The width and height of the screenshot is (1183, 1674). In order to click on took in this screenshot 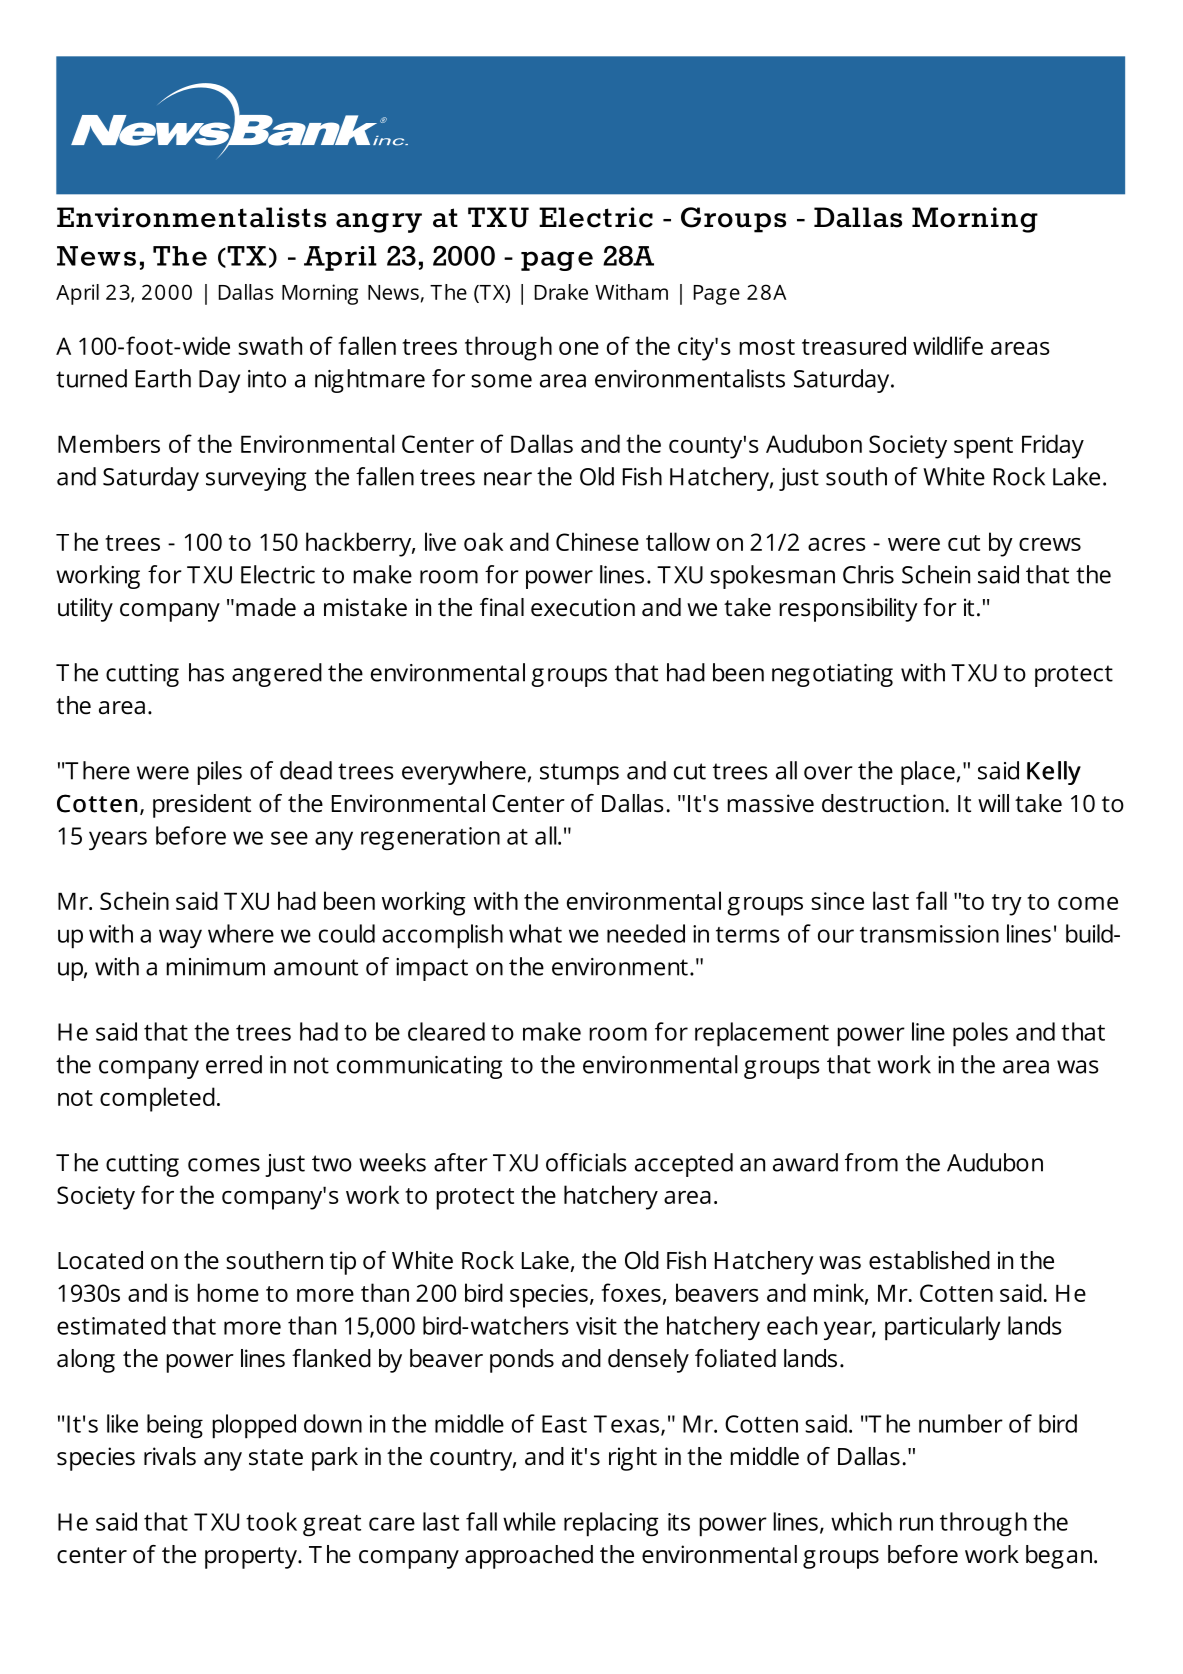, I will do `click(271, 1521)`.
